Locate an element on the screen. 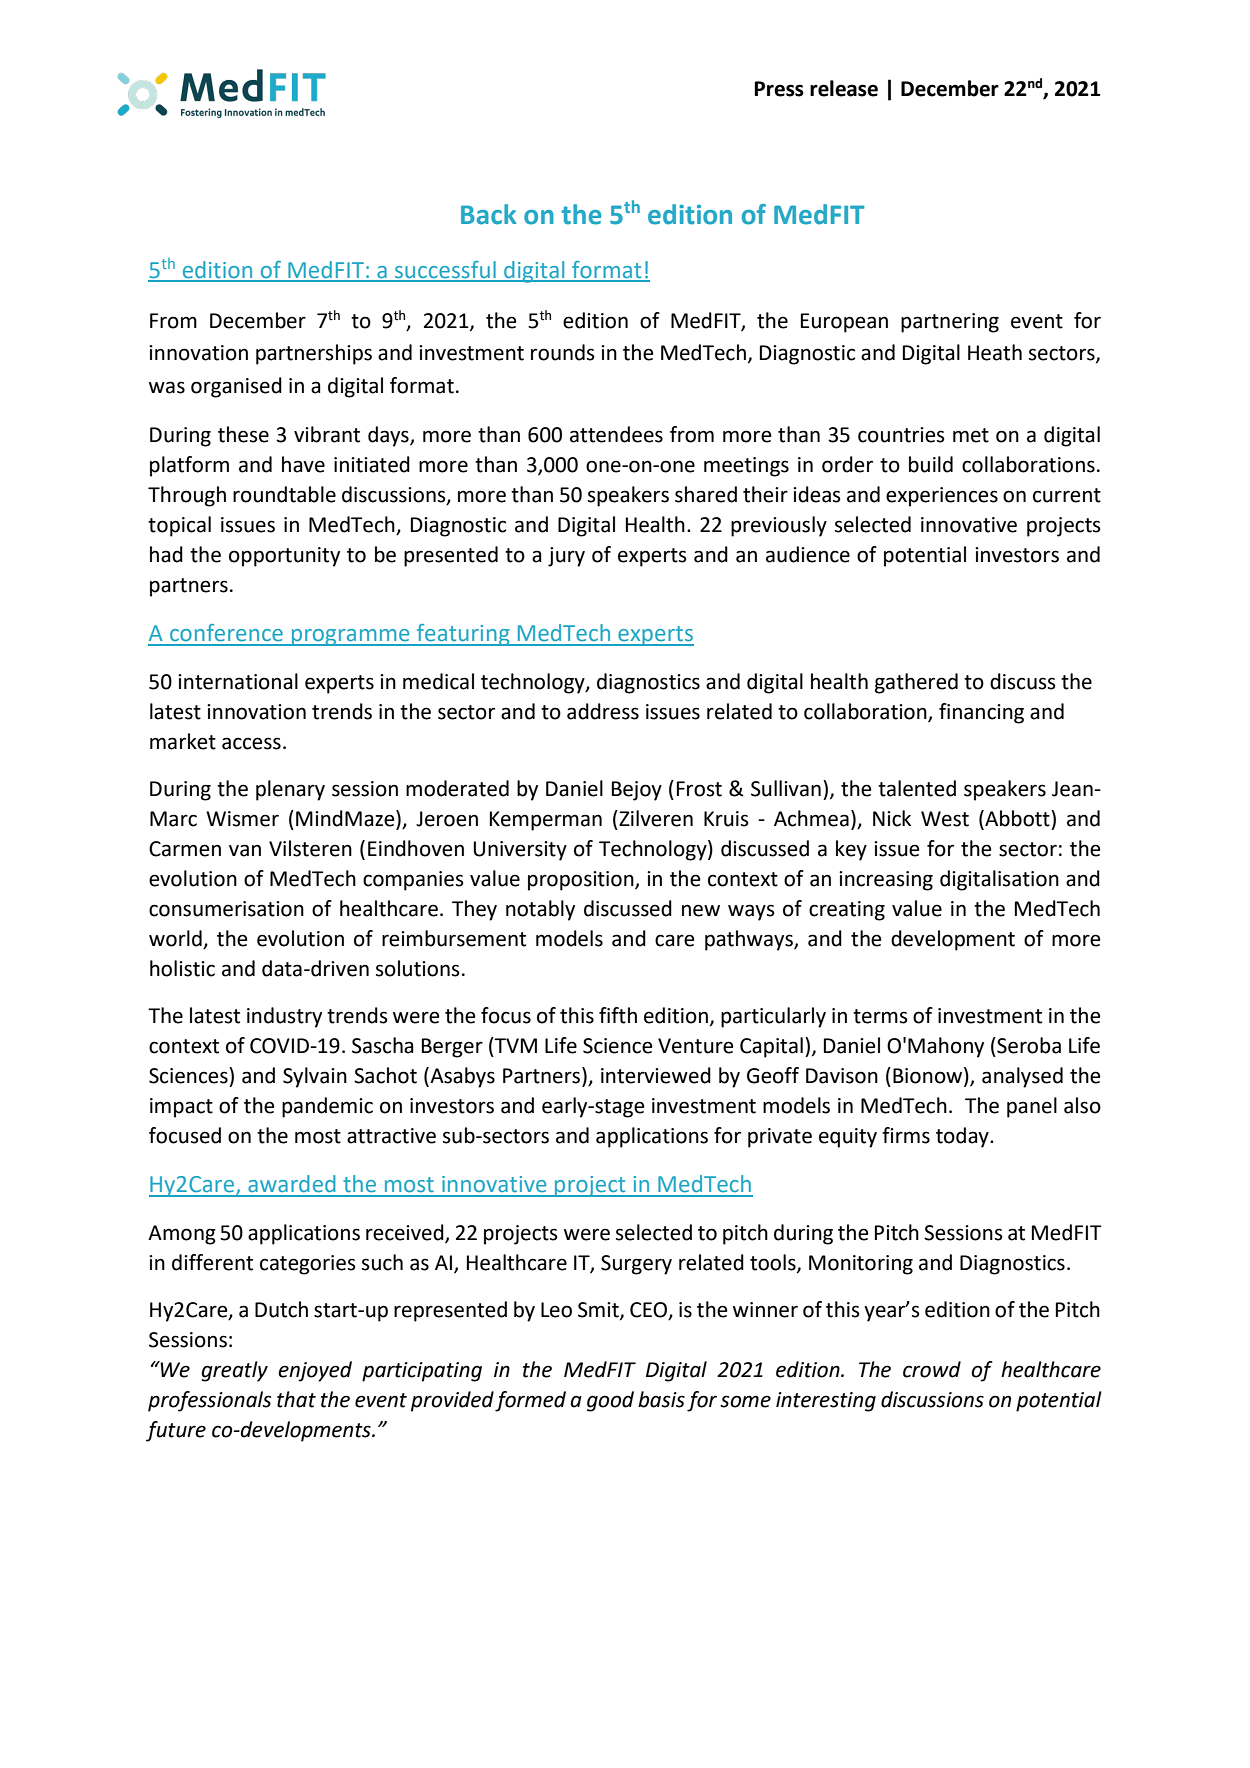 This screenshot has height=1768, width=1250. attendees is located at coordinates (616, 434).
